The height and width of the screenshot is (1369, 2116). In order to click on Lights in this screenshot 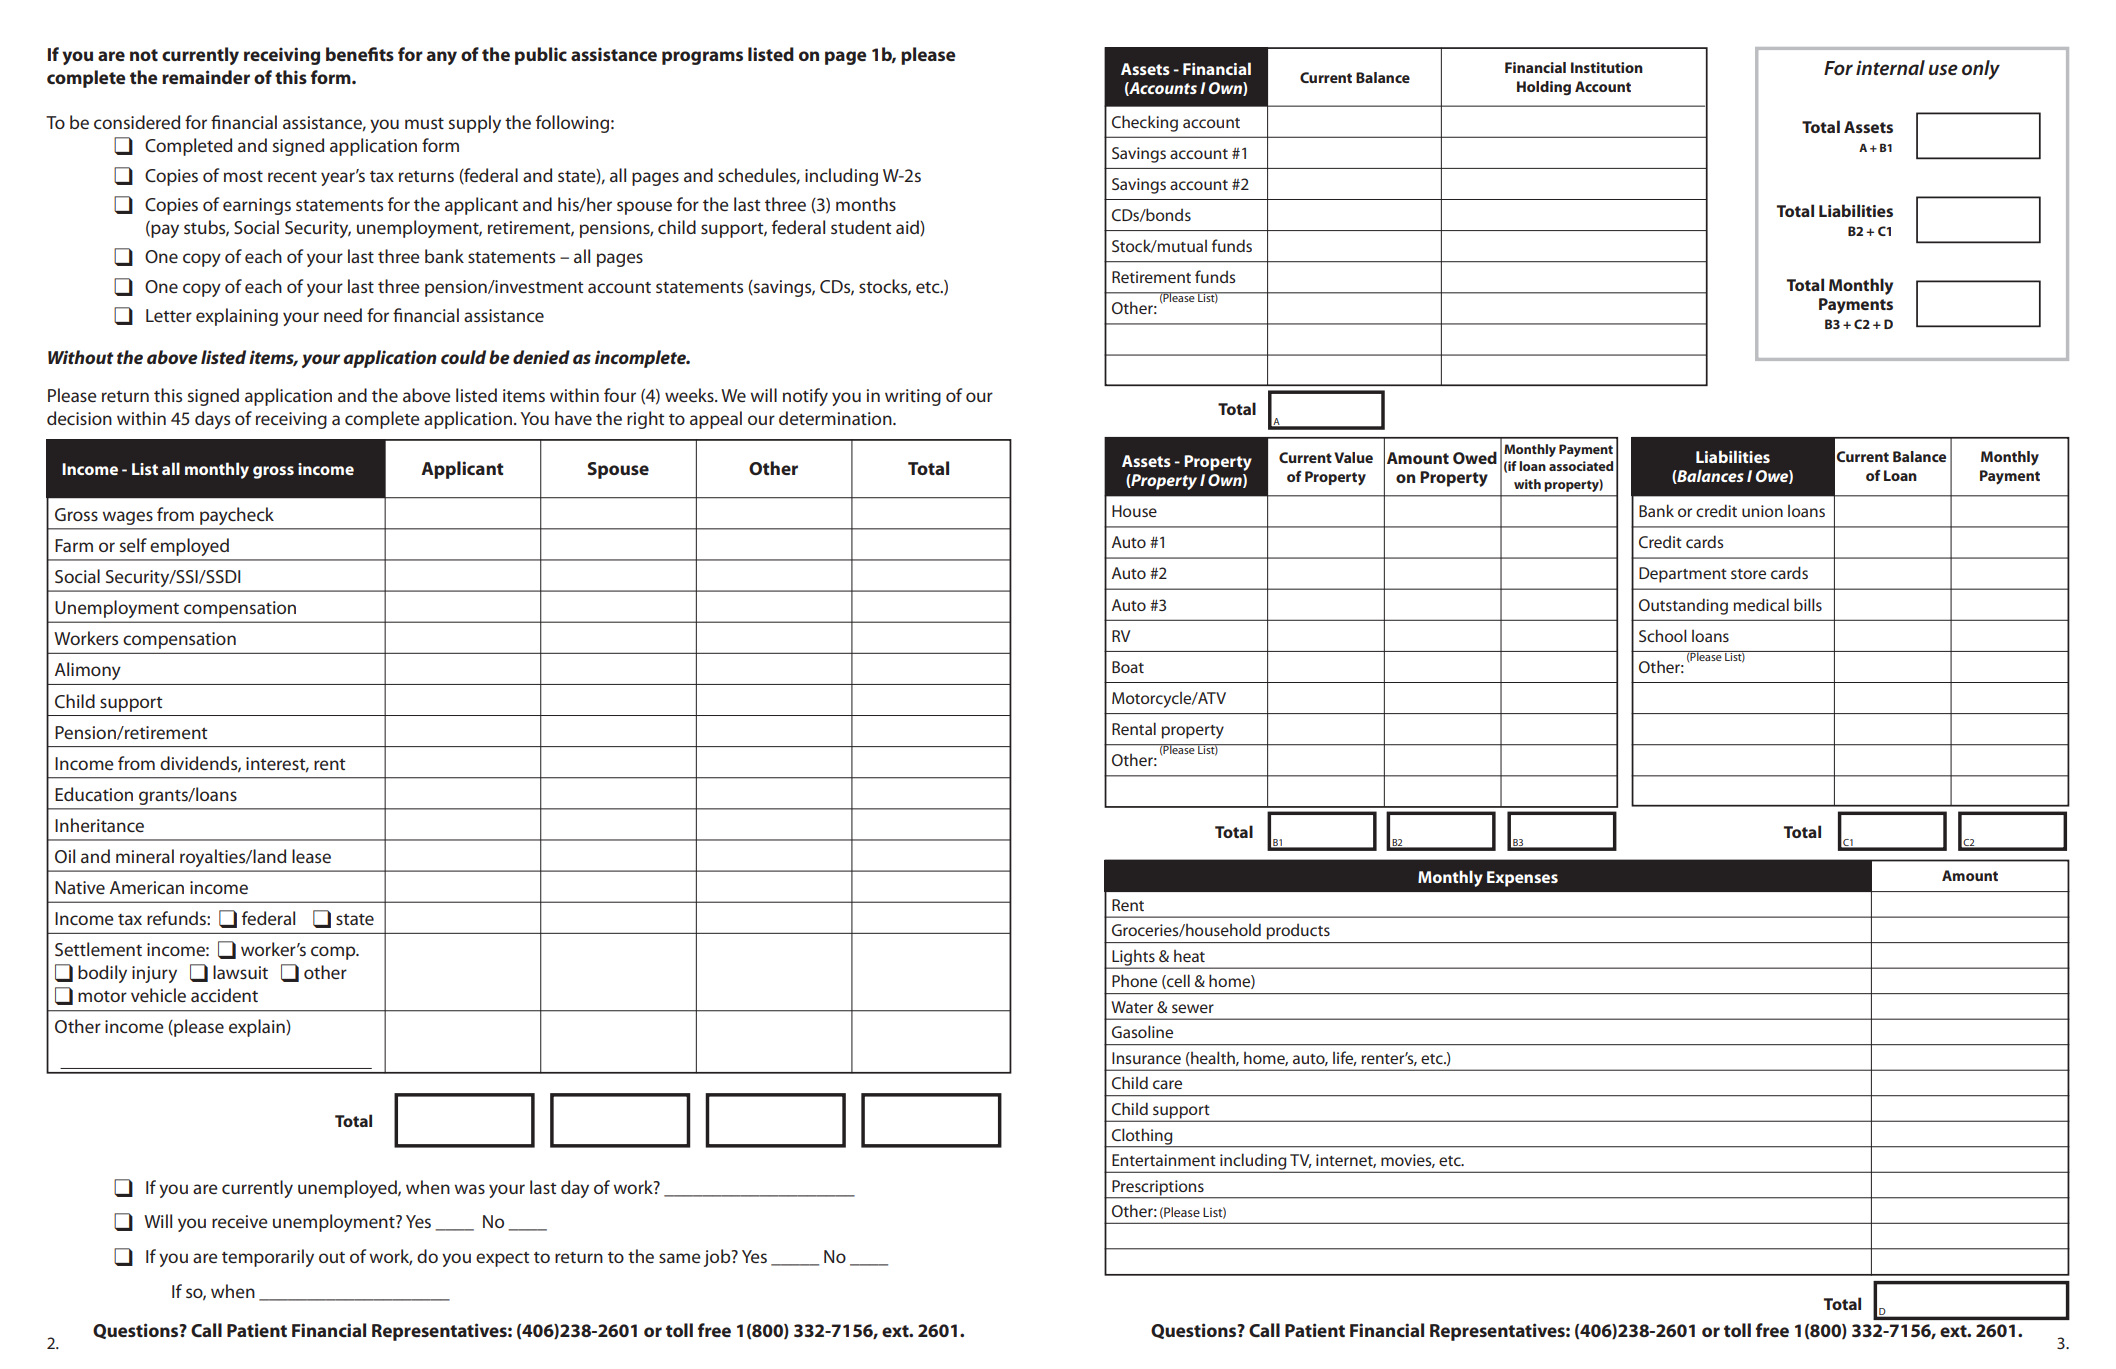, I will do `click(1133, 958)`.
